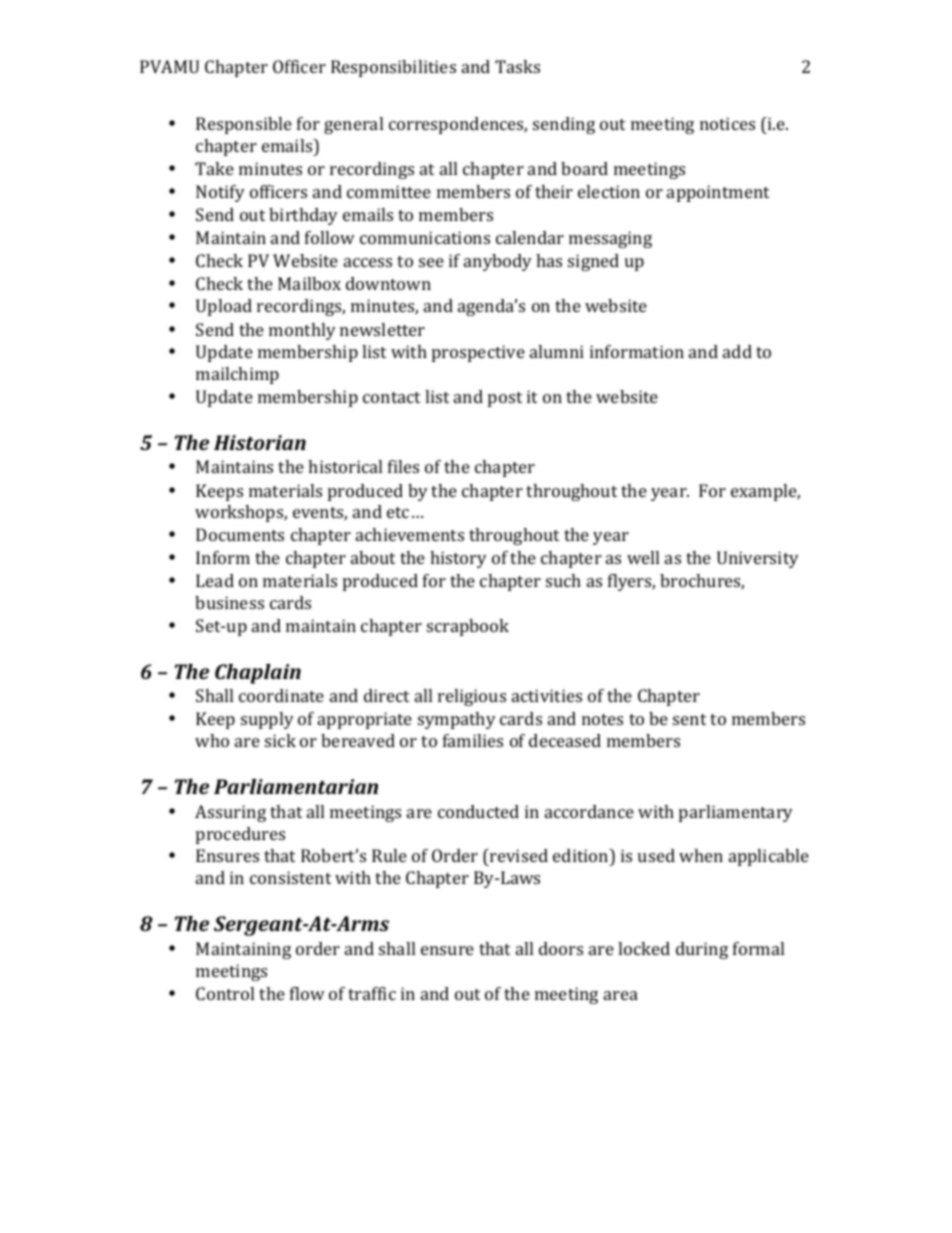 This screenshot has width=952, height=1233. Describe the element at coordinates (561, 948) in the screenshot. I see `doors` at that location.
